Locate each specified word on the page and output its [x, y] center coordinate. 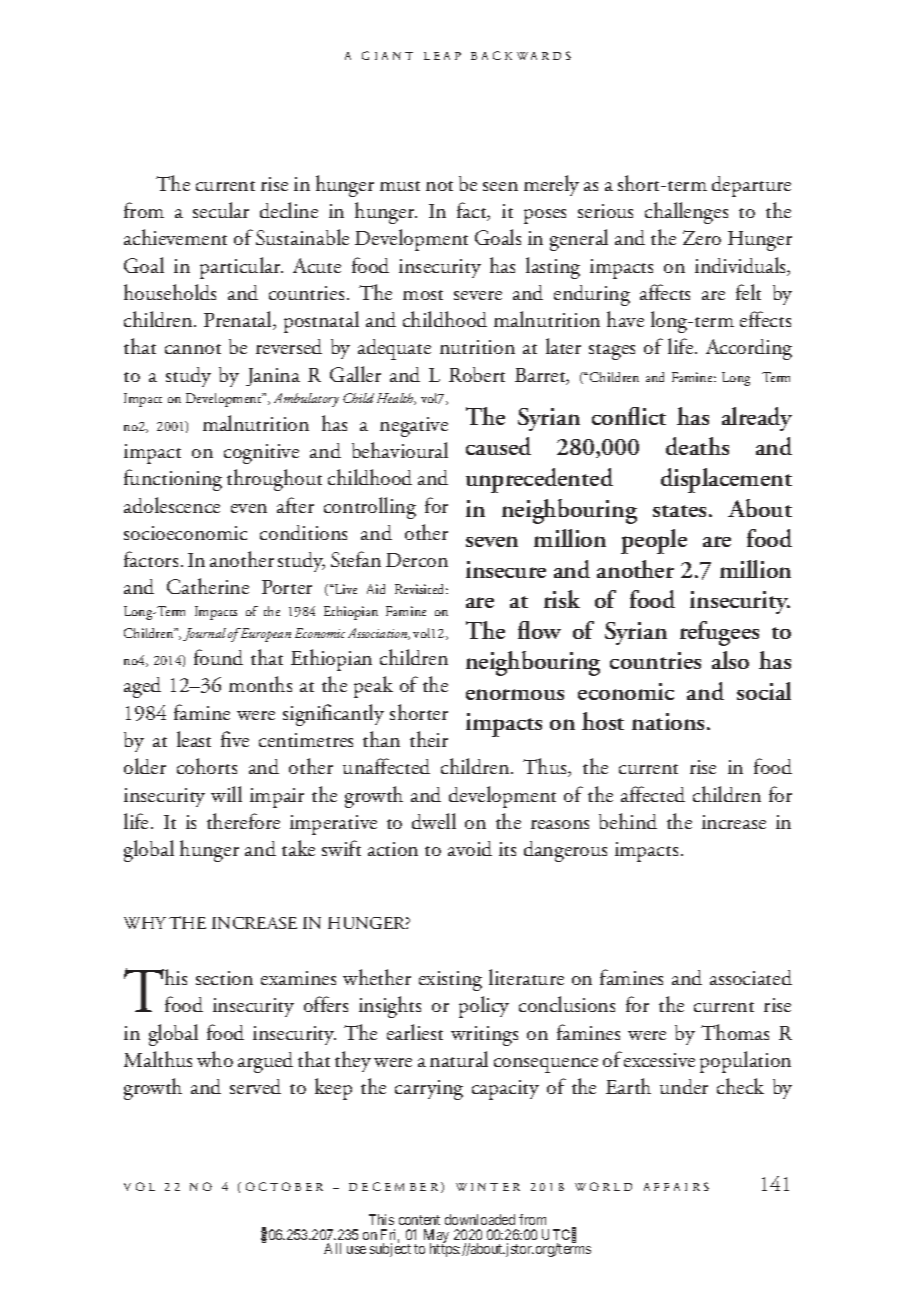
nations [670, 721]
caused [498, 446]
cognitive [261, 454]
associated [751, 977]
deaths [697, 446]
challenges [686, 213]
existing [450, 981]
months [260, 684]
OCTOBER [284, 1186]
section [224, 978]
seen [500, 186]
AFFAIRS [676, 1186]
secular [221, 210]
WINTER [488, 1187]
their [429, 739]
